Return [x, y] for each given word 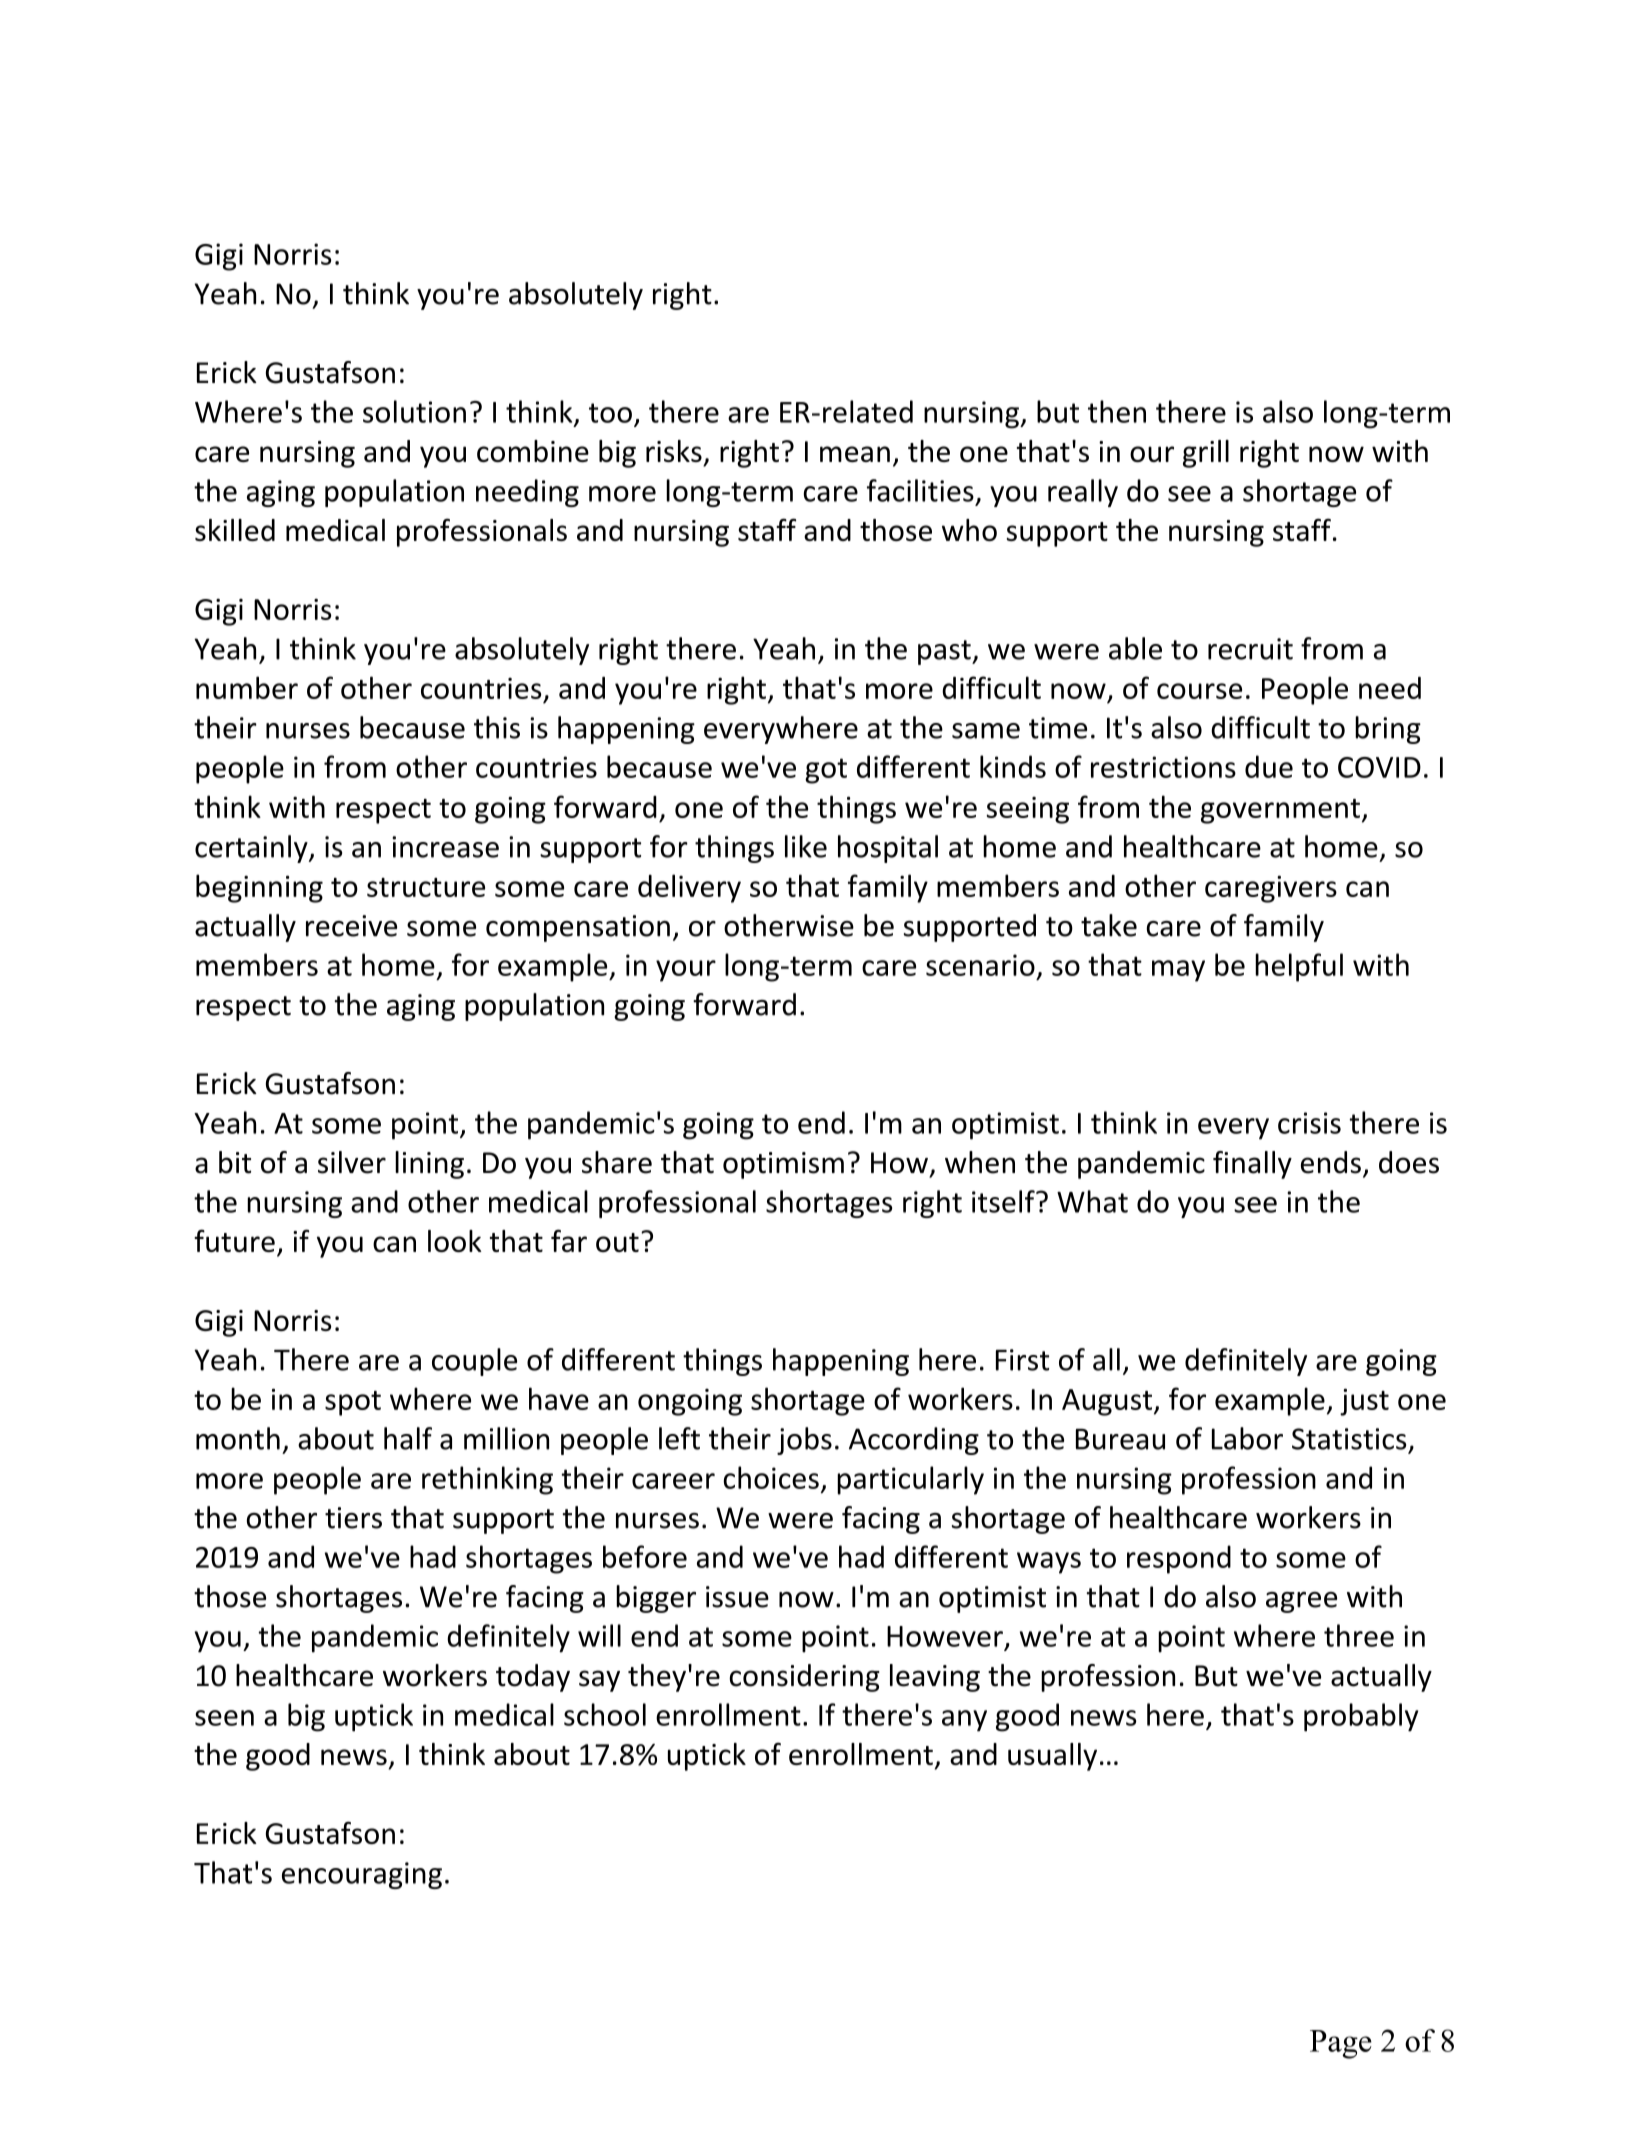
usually [1052, 1757]
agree [1301, 1602]
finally [1252, 1165]
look [455, 1241]
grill [1206, 454]
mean [855, 454]
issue [737, 1597]
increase [445, 847]
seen [224, 1718]
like [806, 846]
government [1280, 811]
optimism [783, 1165]
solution [414, 411]
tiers [353, 1518]
